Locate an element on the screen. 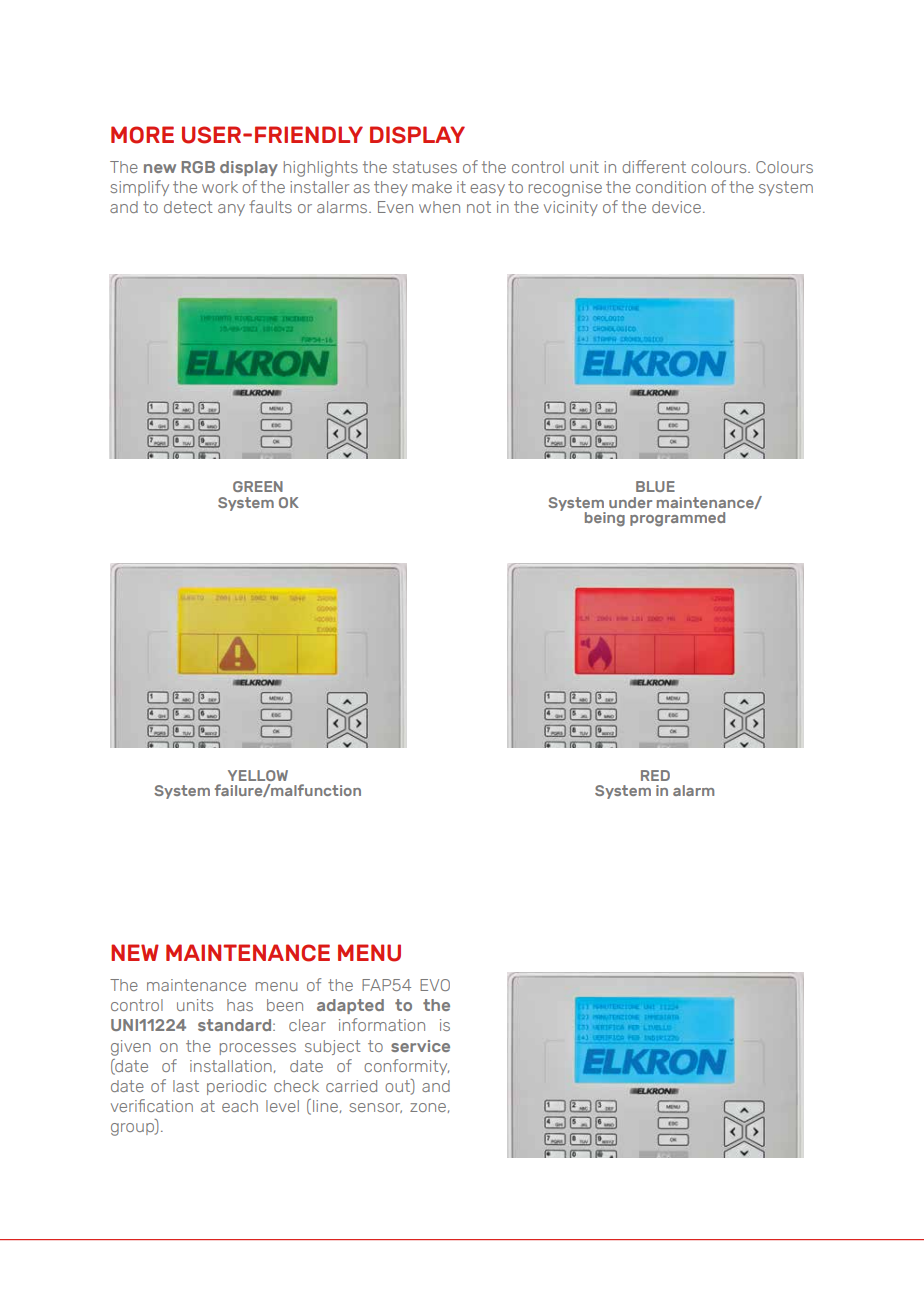  RGB is located at coordinates (198, 167).
